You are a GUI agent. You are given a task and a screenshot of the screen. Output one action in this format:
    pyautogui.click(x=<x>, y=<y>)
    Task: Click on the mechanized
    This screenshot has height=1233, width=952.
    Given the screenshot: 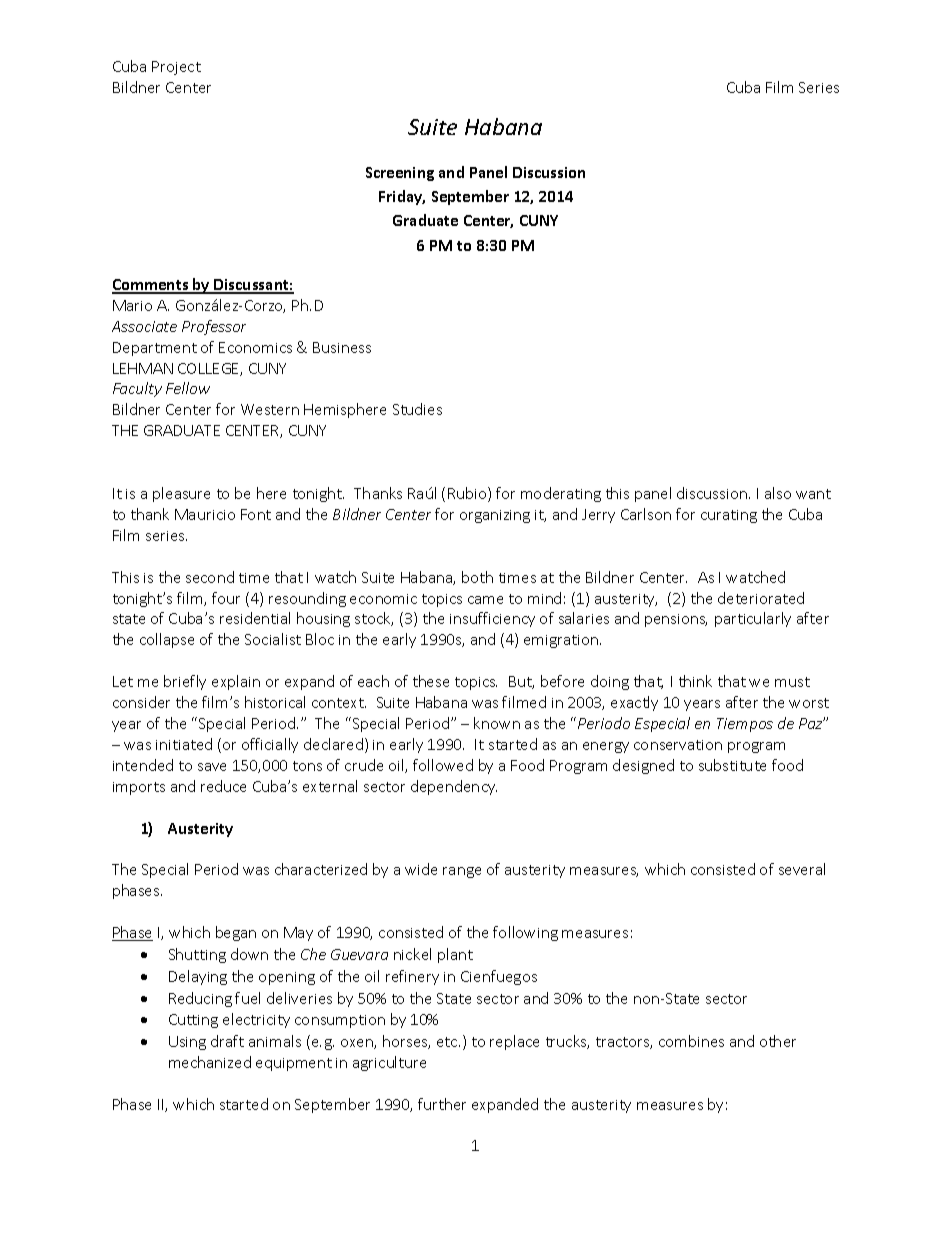 What is the action you would take?
    pyautogui.click(x=210, y=1062)
